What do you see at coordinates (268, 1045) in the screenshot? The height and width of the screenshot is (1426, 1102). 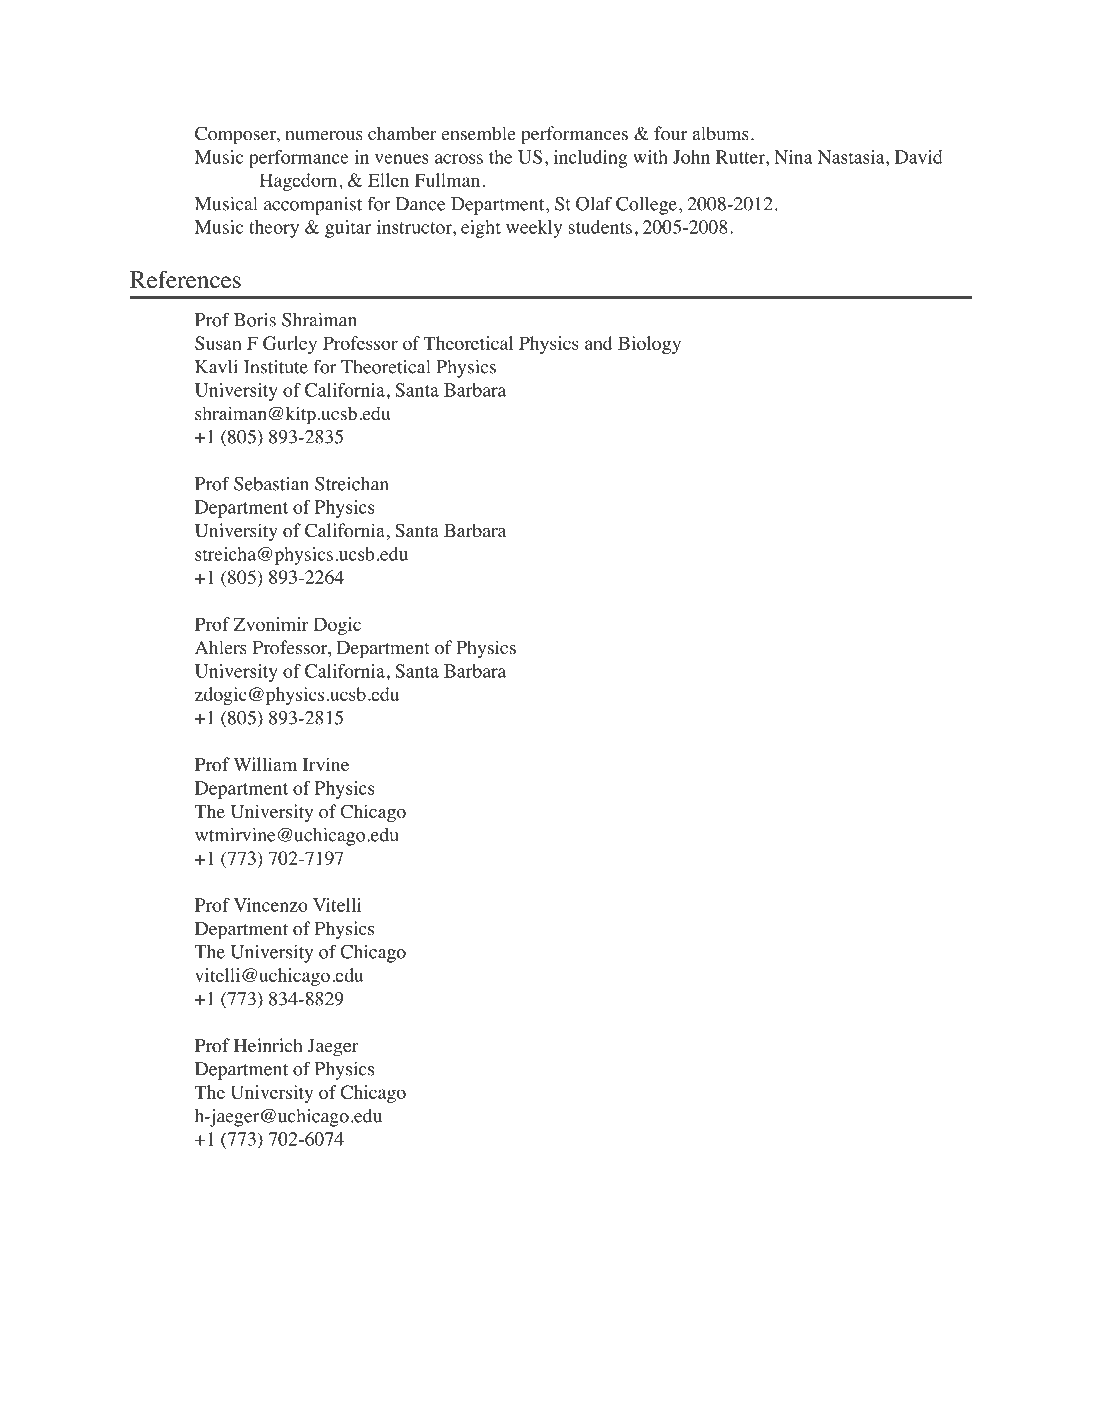 I see `Heinrich` at bounding box center [268, 1045].
